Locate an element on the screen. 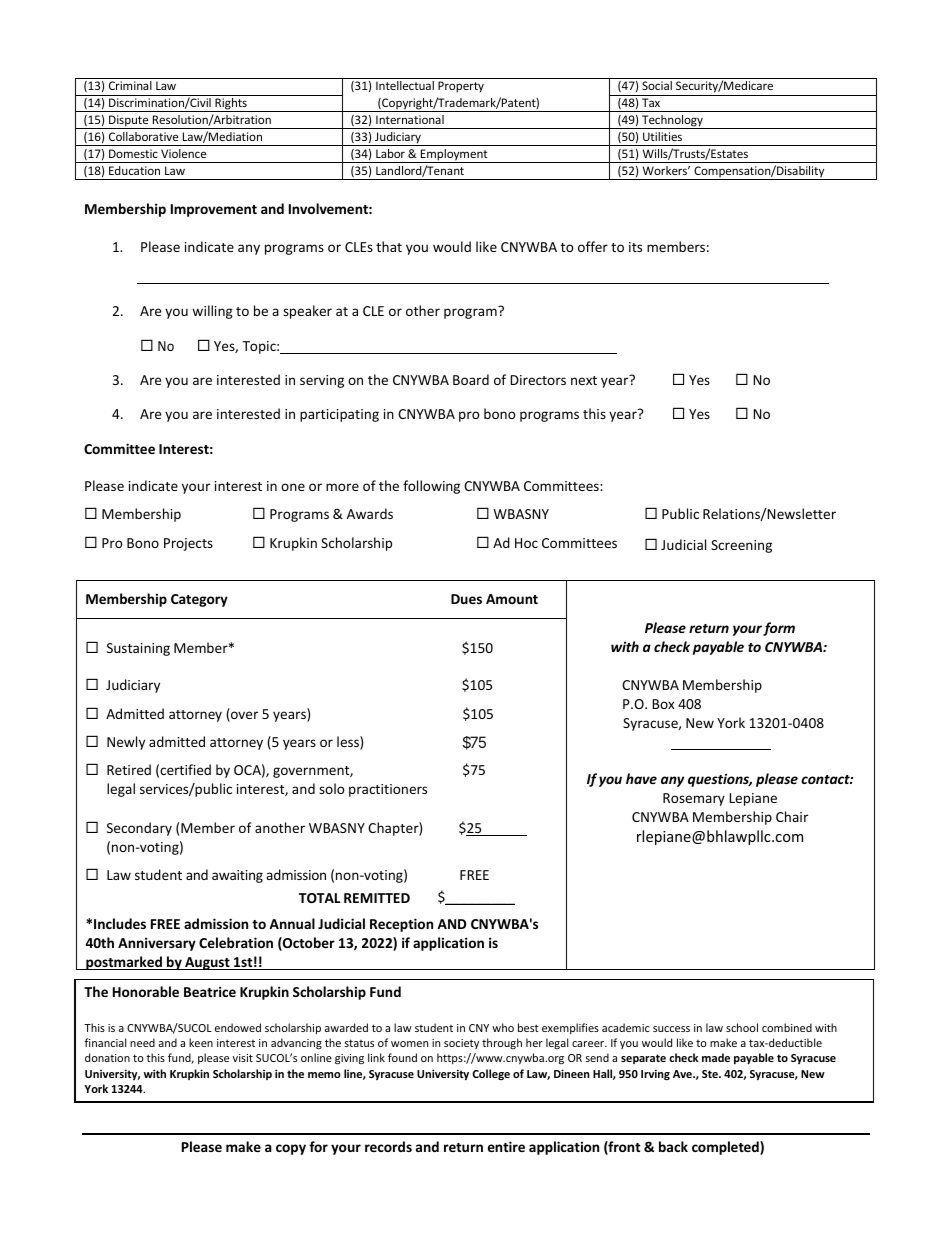 This screenshot has height=1233, width=952. Technology is located at coordinates (672, 122).
